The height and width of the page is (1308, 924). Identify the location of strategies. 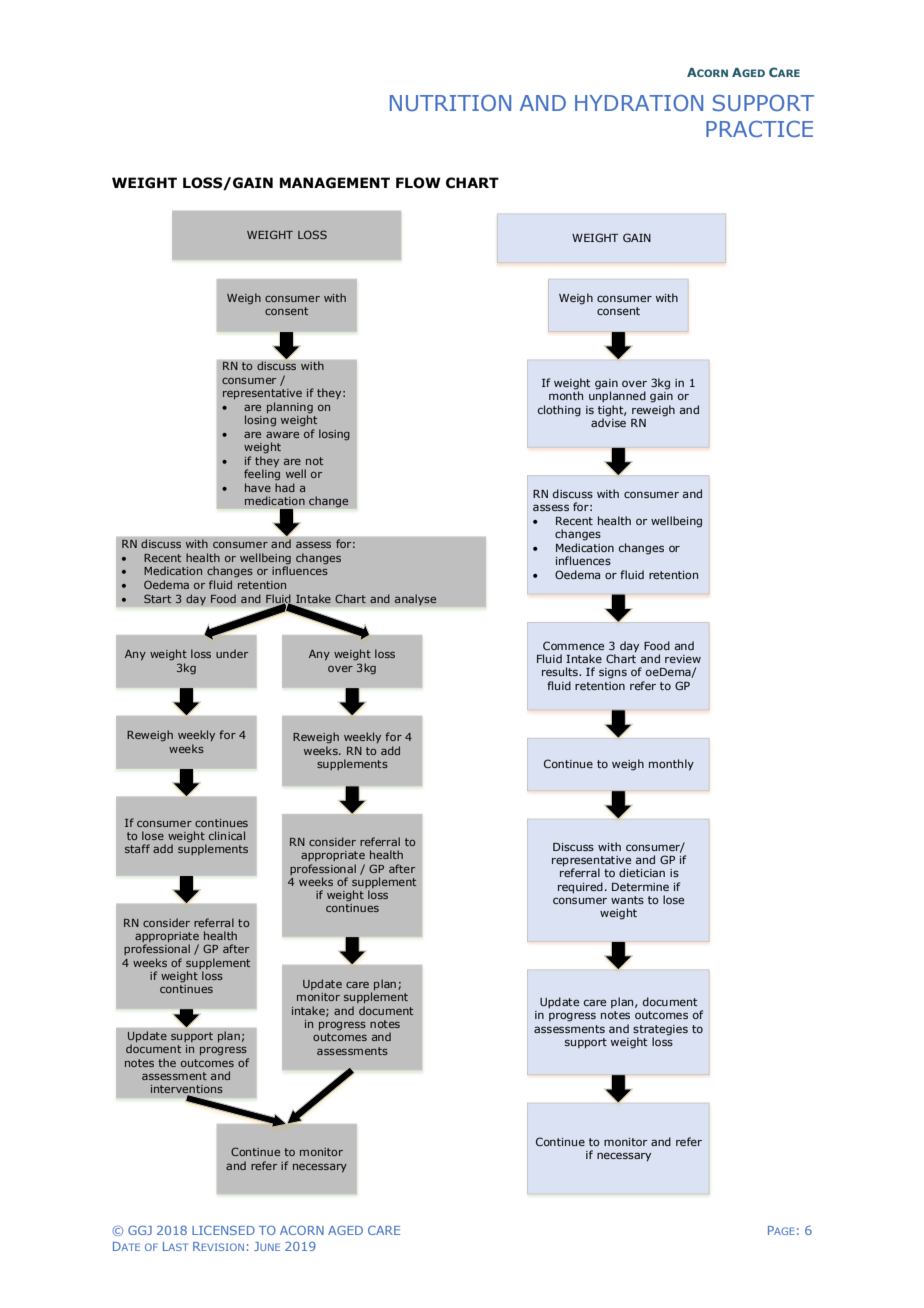
(660, 1030).
